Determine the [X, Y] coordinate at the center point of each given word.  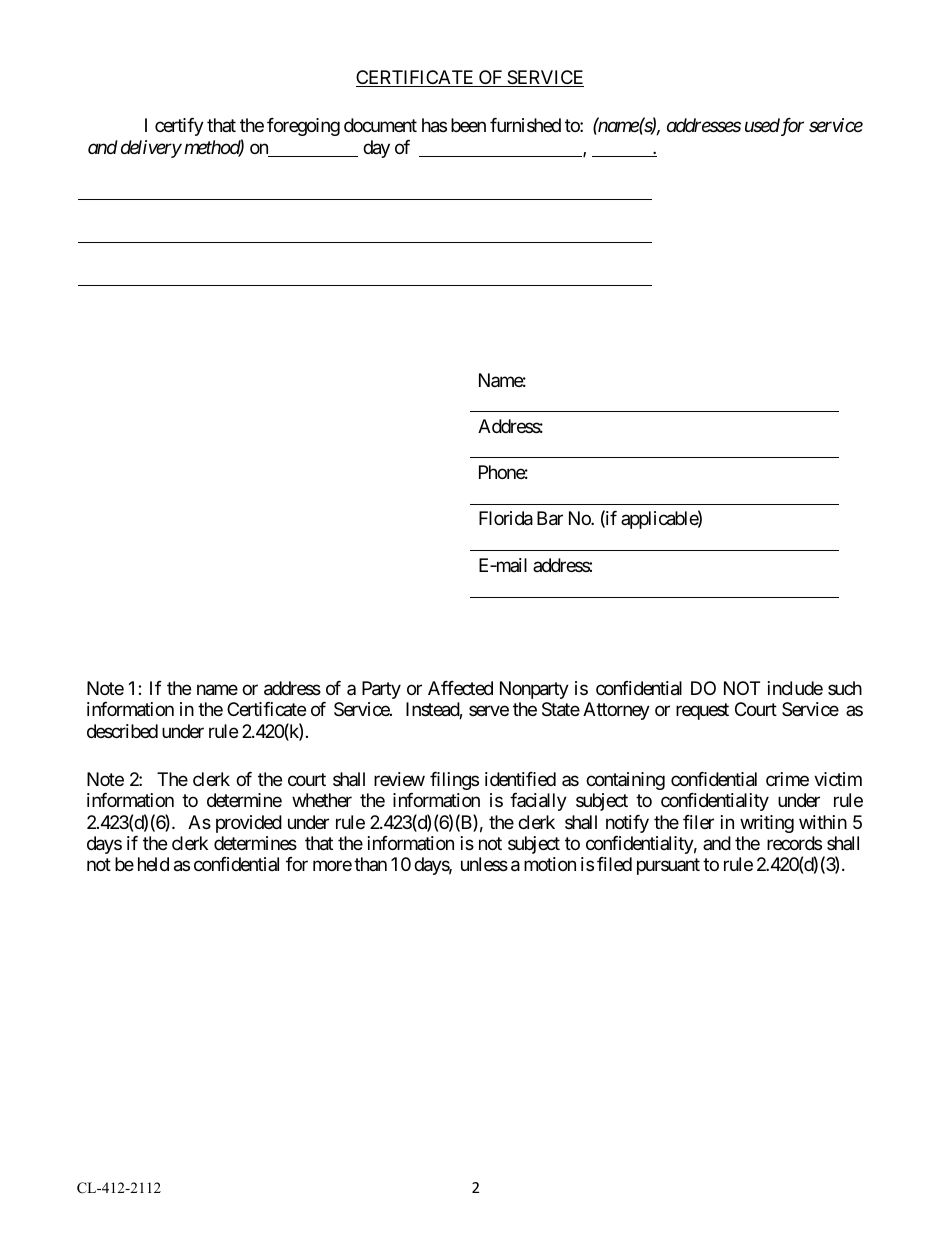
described [122, 731]
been [468, 125]
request [702, 711]
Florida [506, 518]
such [845, 688]
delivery [151, 149]
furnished [525, 125]
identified [520, 779]
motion [550, 864]
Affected [460, 688]
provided [249, 824]
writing [767, 824]
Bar [550, 518]
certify [179, 127]
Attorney [616, 711]
